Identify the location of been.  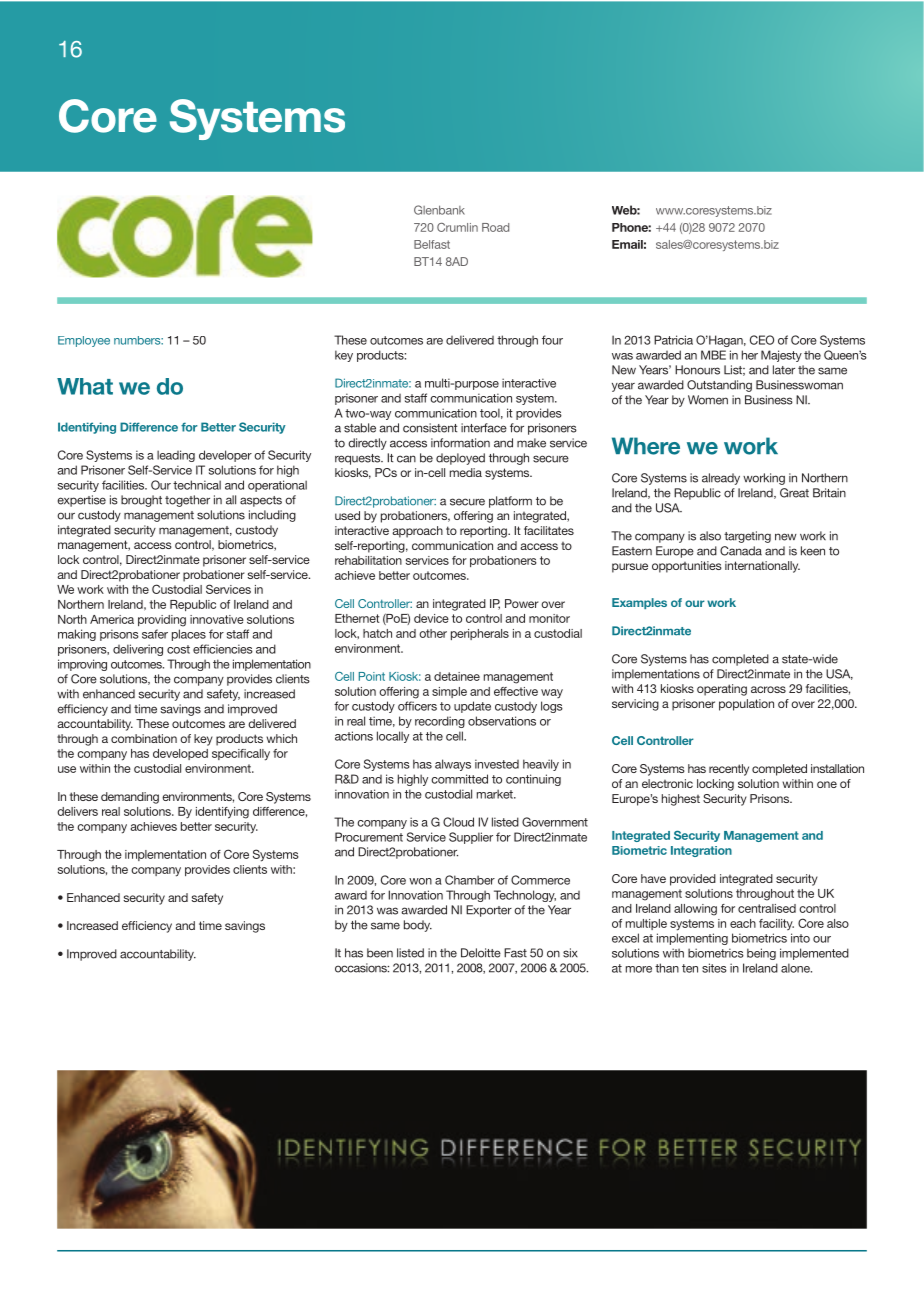
(380, 953).
